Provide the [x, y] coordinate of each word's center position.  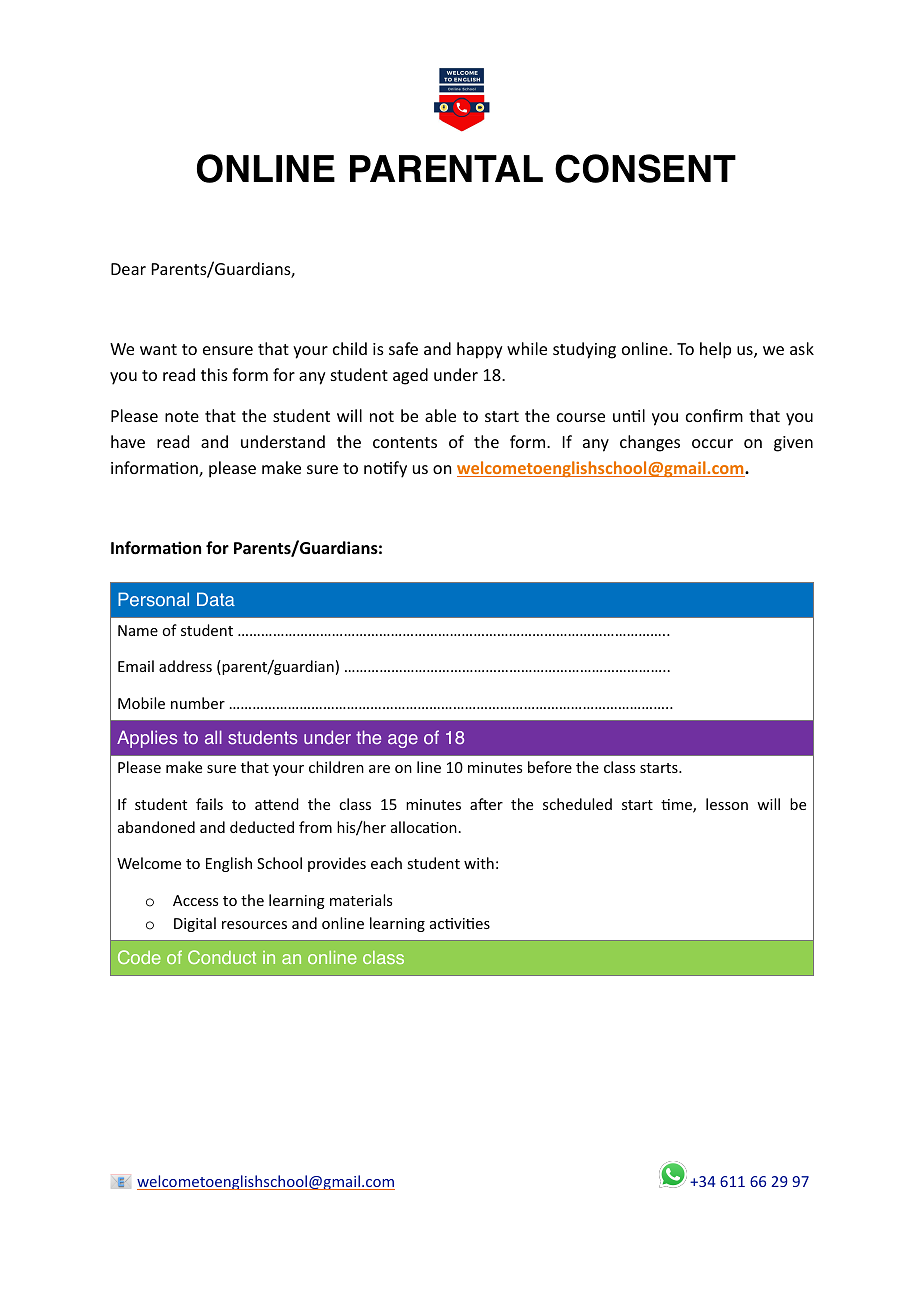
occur [712, 443]
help [715, 350]
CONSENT [645, 168]
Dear [128, 269]
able [440, 415]
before [550, 767]
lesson [727, 804]
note [182, 416]
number [198, 703]
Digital [195, 924]
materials [361, 900]
